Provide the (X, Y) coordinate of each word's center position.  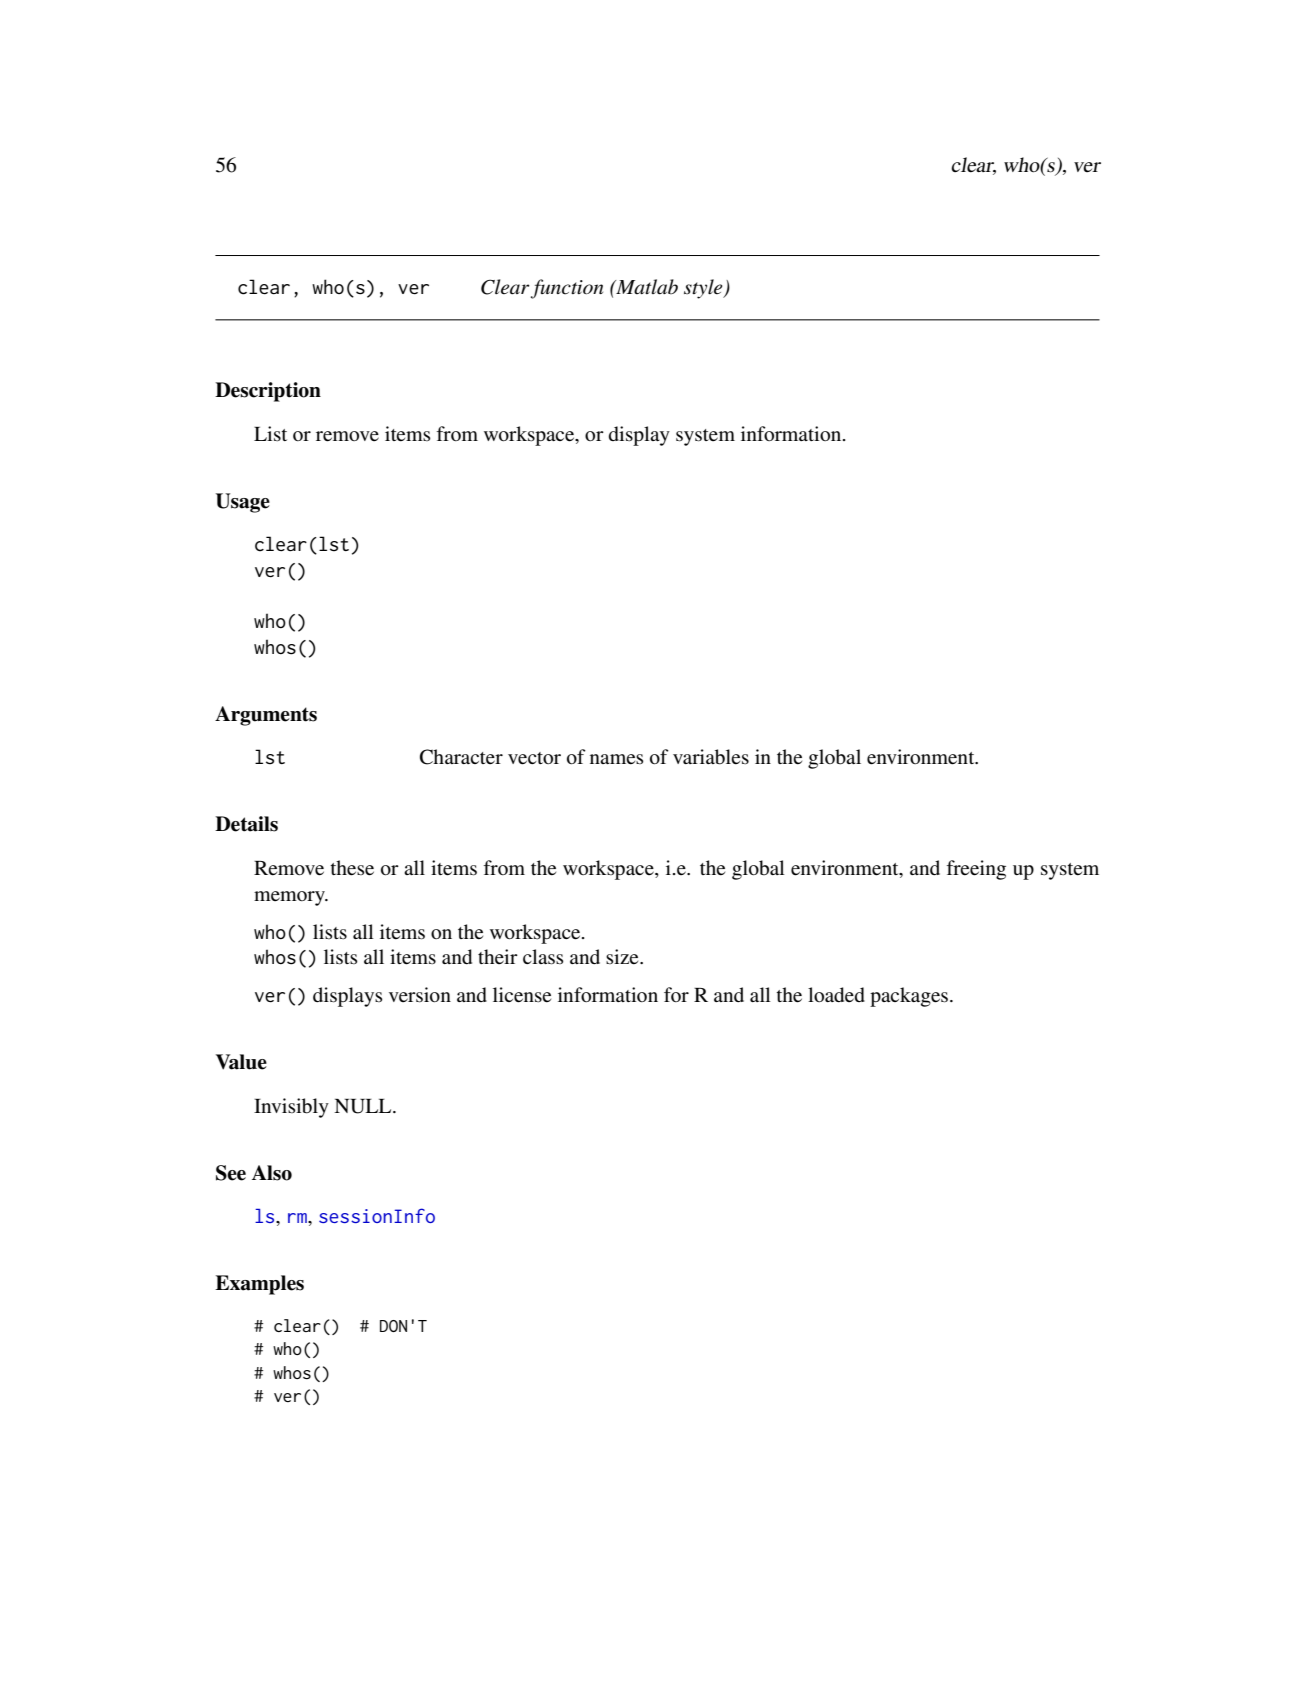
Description (268, 392)
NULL (364, 1106)
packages (909, 997)
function (567, 289)
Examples (259, 1285)
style (704, 289)
